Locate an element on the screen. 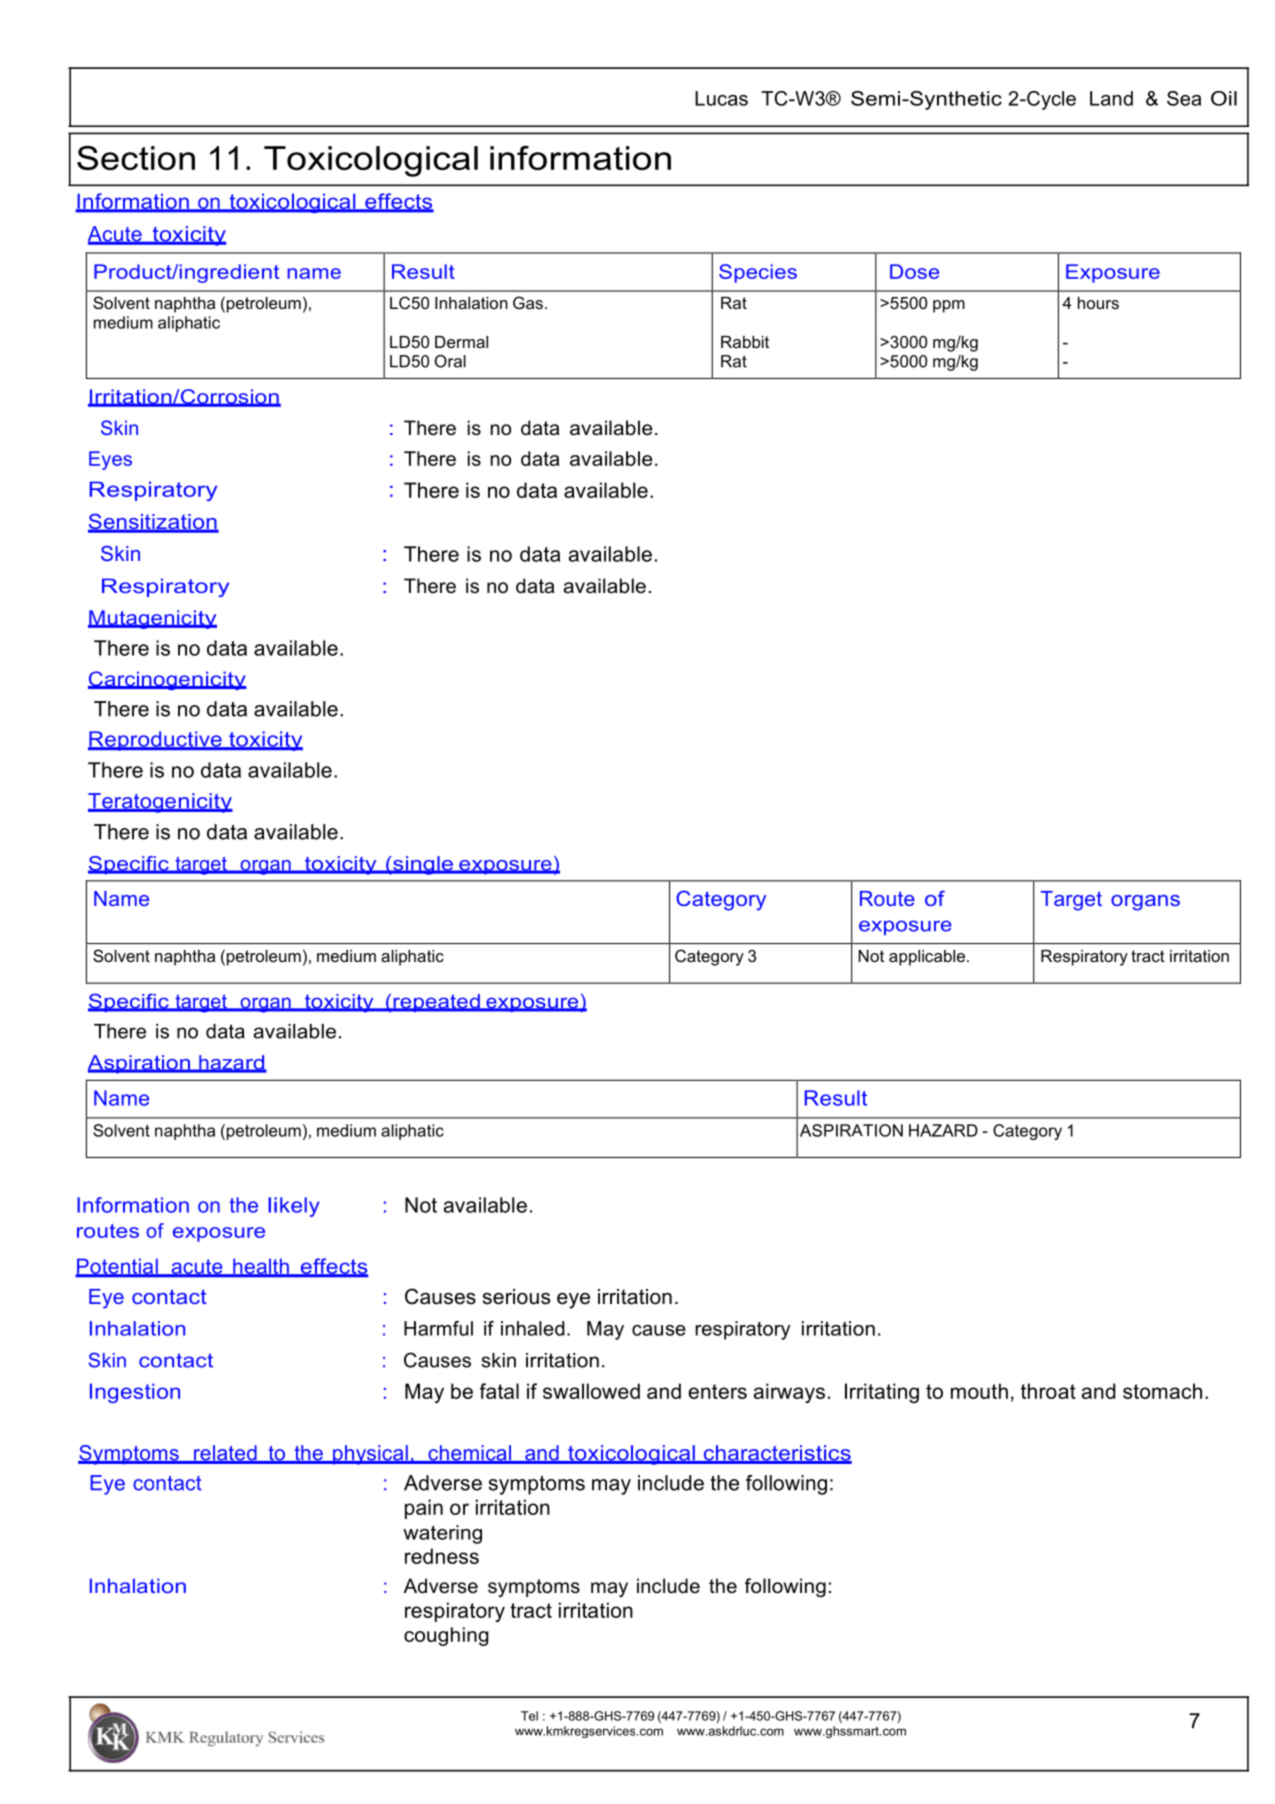 This screenshot has height=1804, width=1275. inhaled is located at coordinates (533, 1328).
